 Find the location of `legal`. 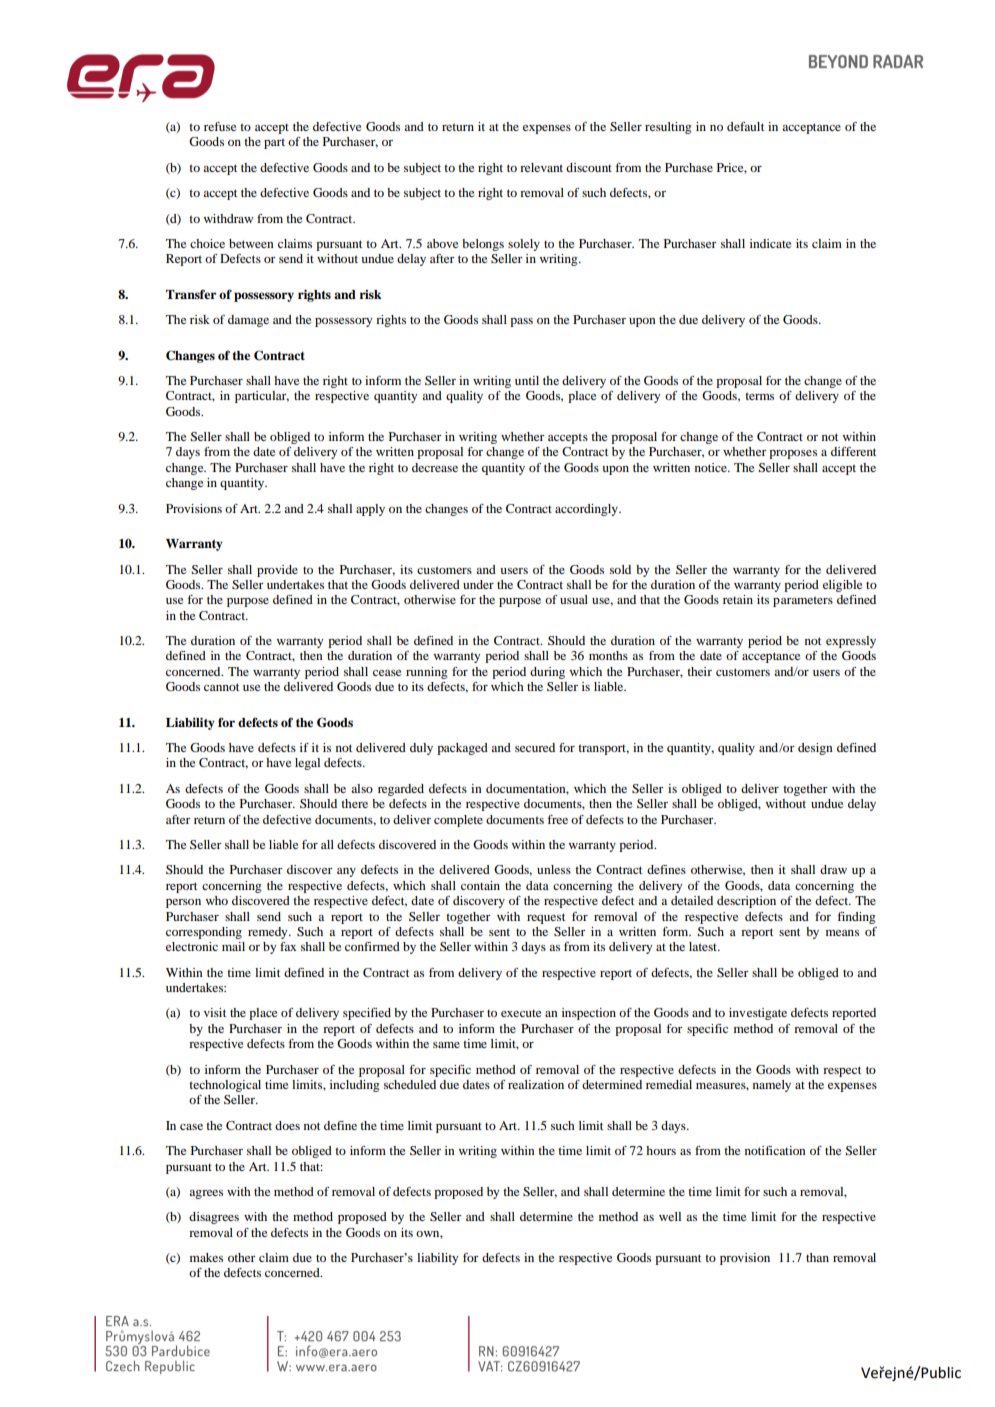

legal is located at coordinates (307, 764).
